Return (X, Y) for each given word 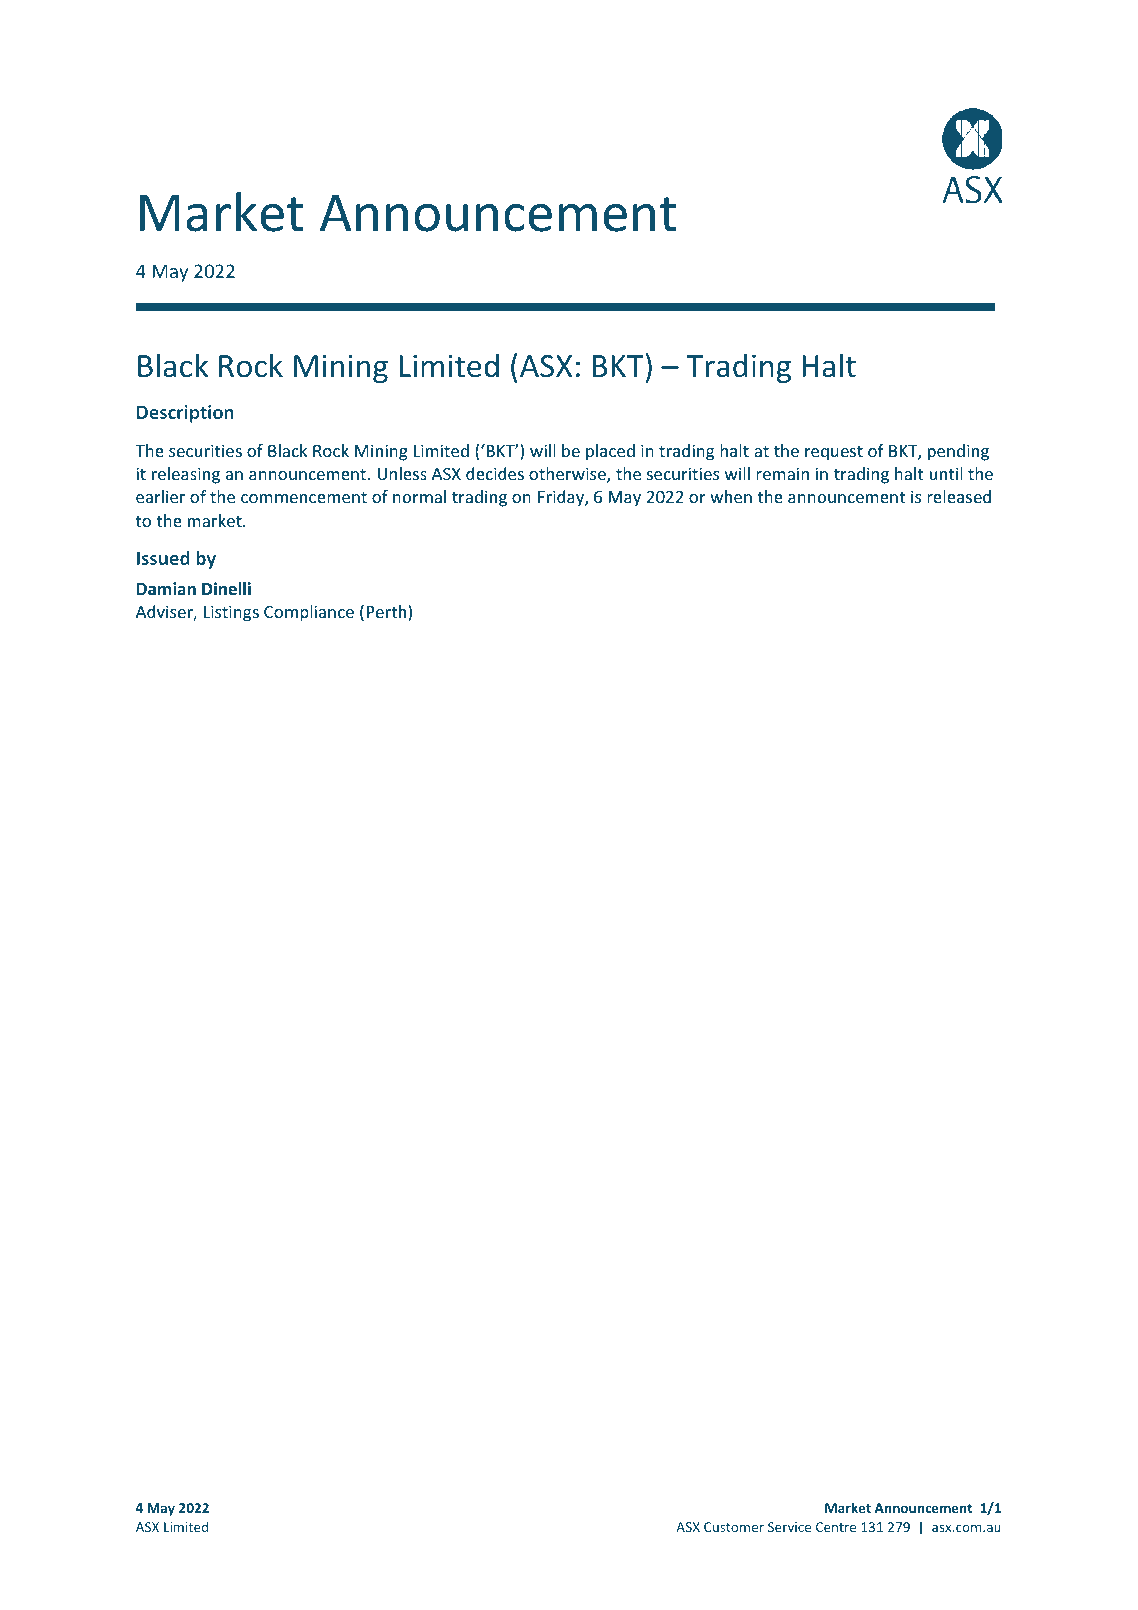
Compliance (309, 613)
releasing (186, 475)
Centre (836, 1527)
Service (789, 1527)
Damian (166, 588)
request (834, 453)
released (959, 496)
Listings (231, 613)
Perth (388, 613)
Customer (734, 1527)
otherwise (568, 475)
